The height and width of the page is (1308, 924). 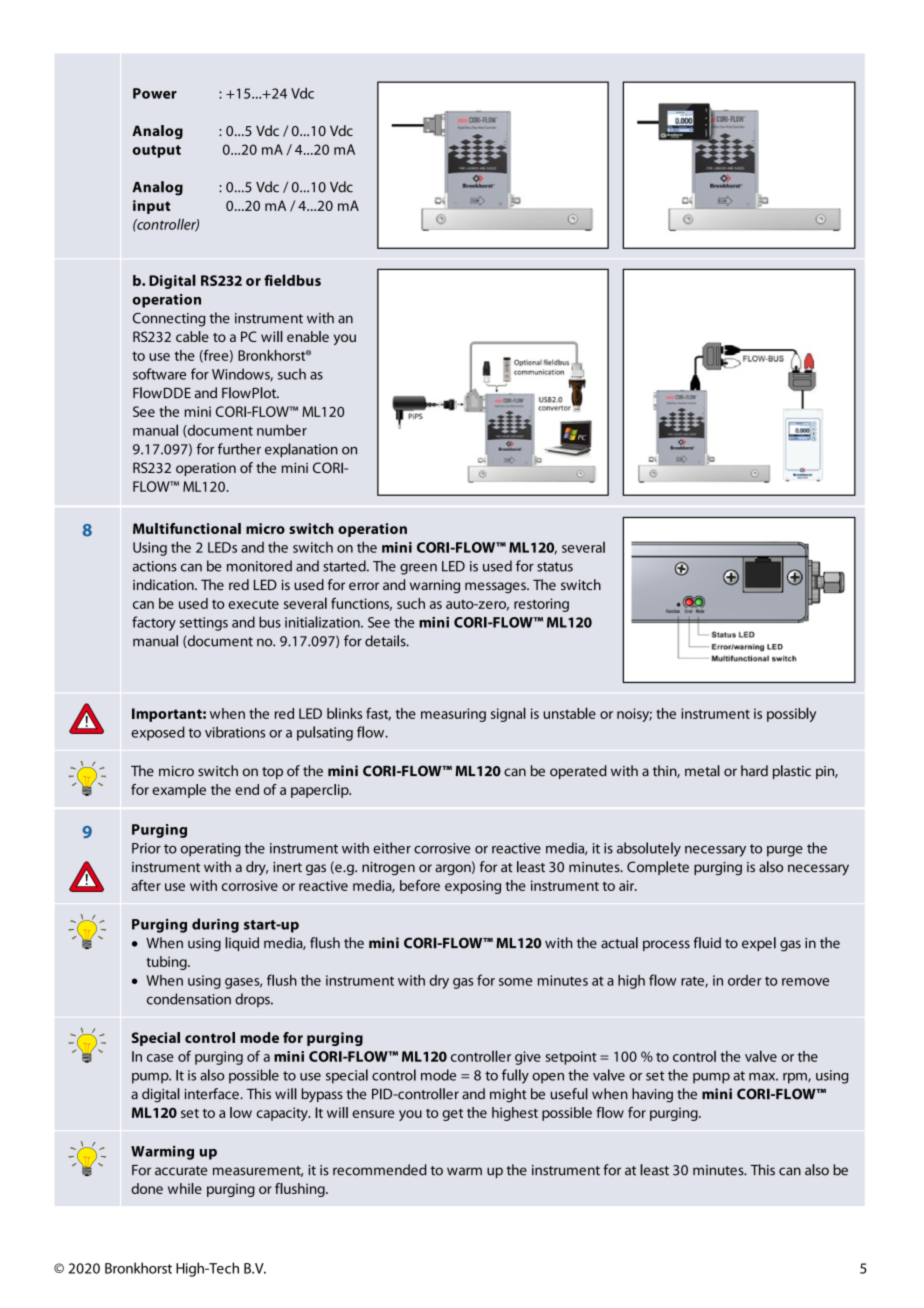 I want to click on messages, so click(x=496, y=587).
